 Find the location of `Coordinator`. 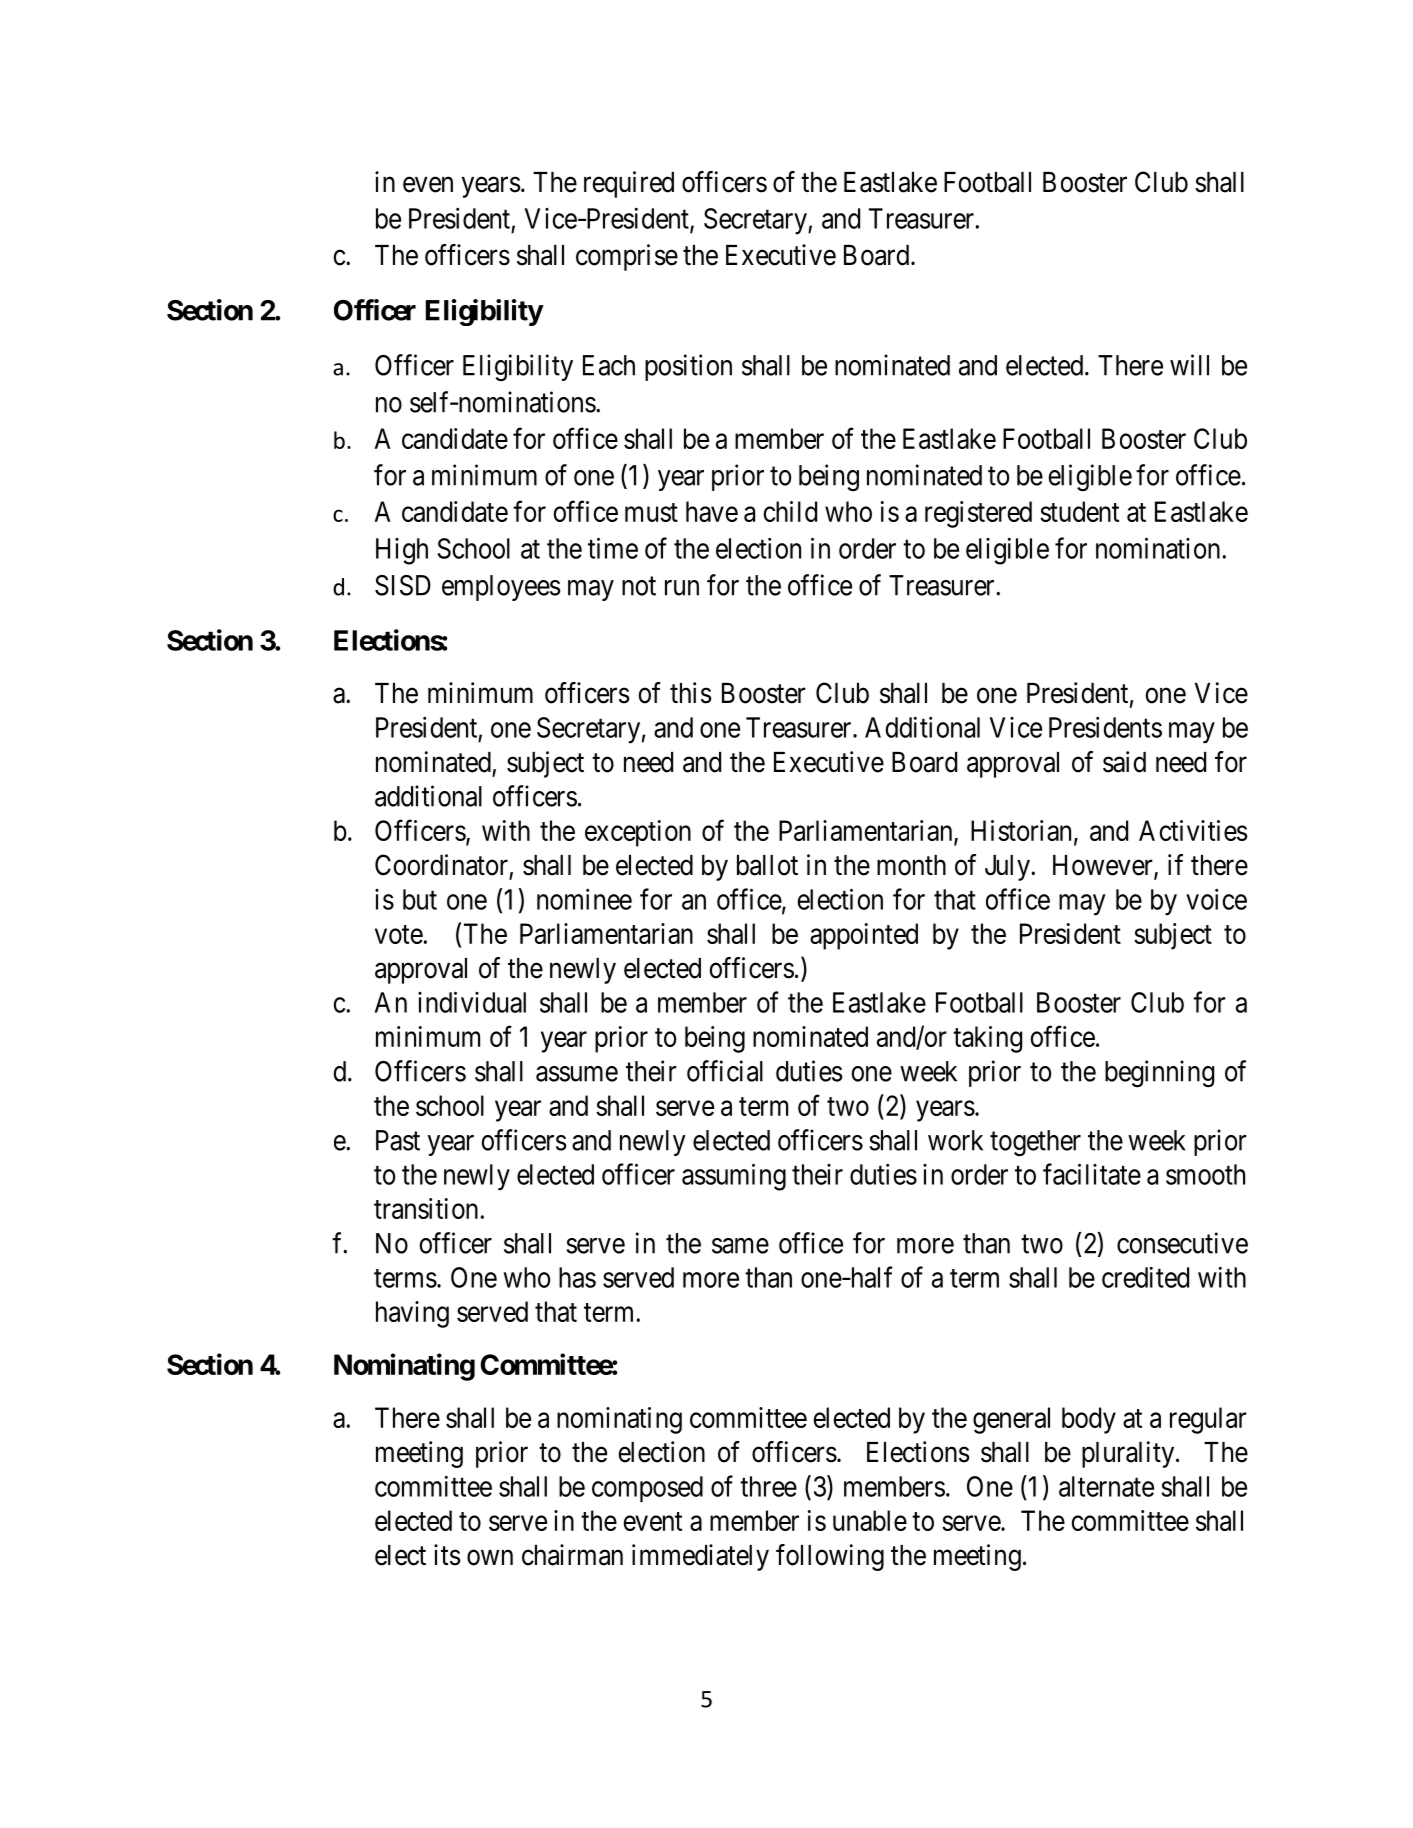

Coordinator is located at coordinates (441, 865).
